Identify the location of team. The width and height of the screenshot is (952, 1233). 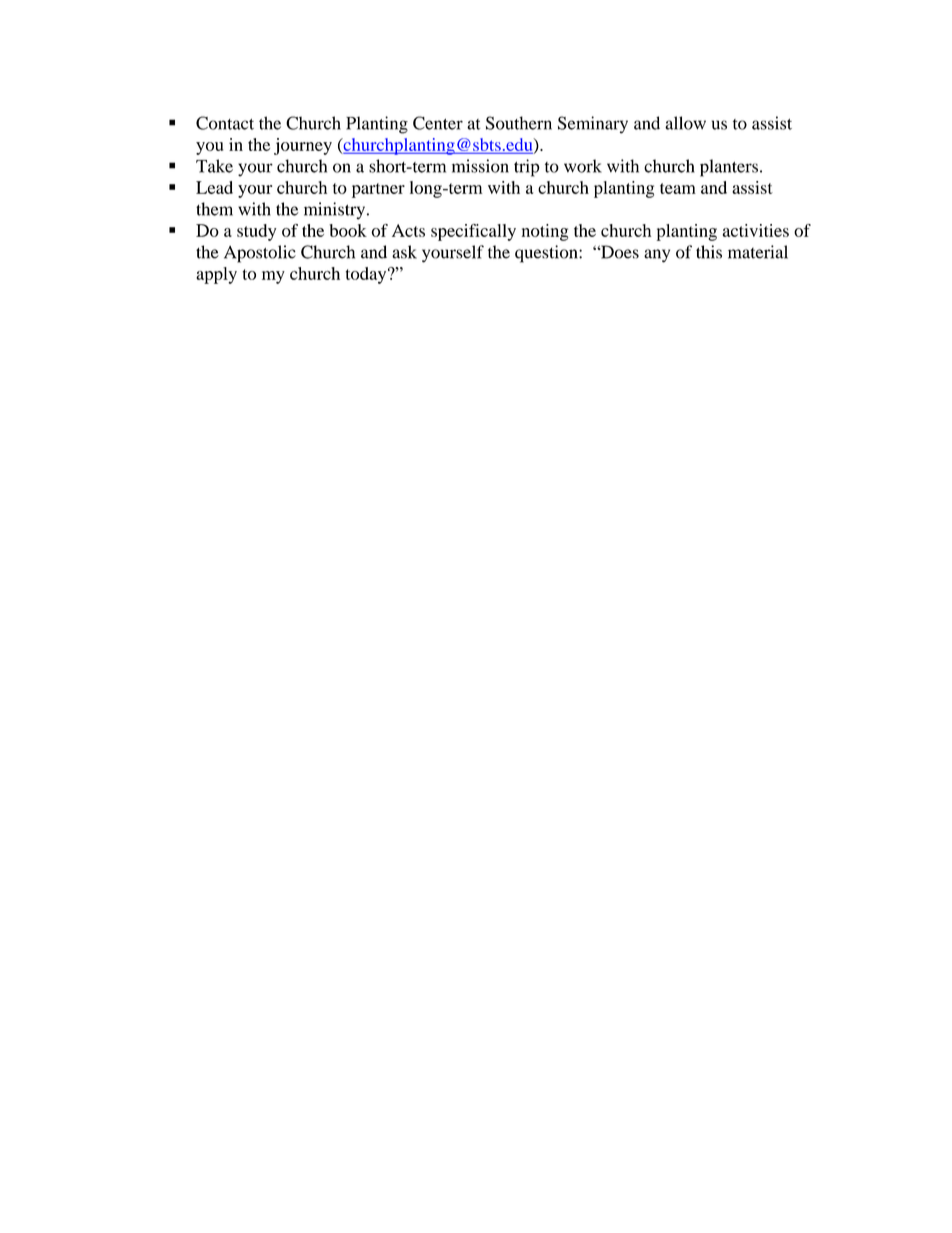
(678, 188).
